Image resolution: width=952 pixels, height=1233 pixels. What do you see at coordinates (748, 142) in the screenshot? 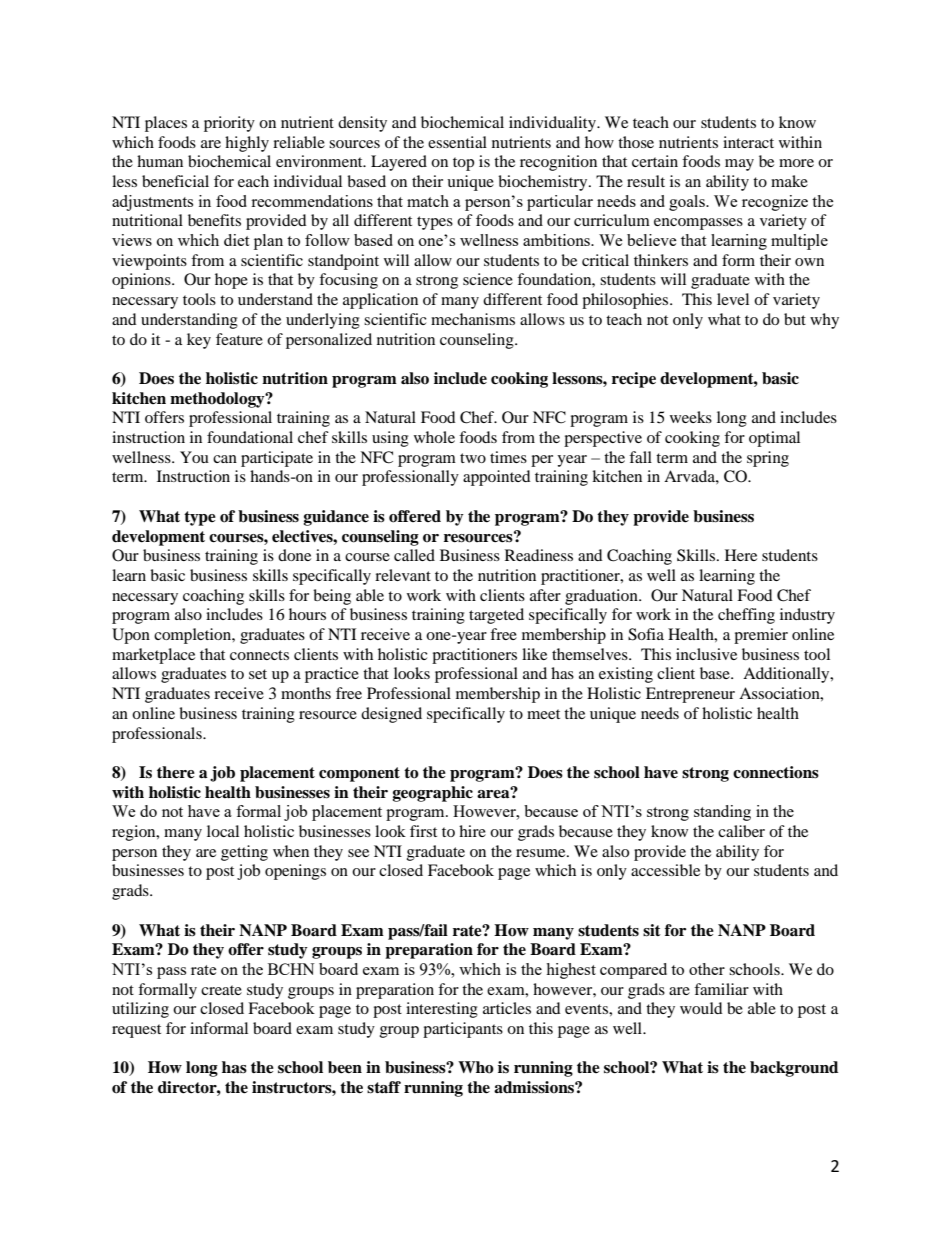
I see `interact` at bounding box center [748, 142].
